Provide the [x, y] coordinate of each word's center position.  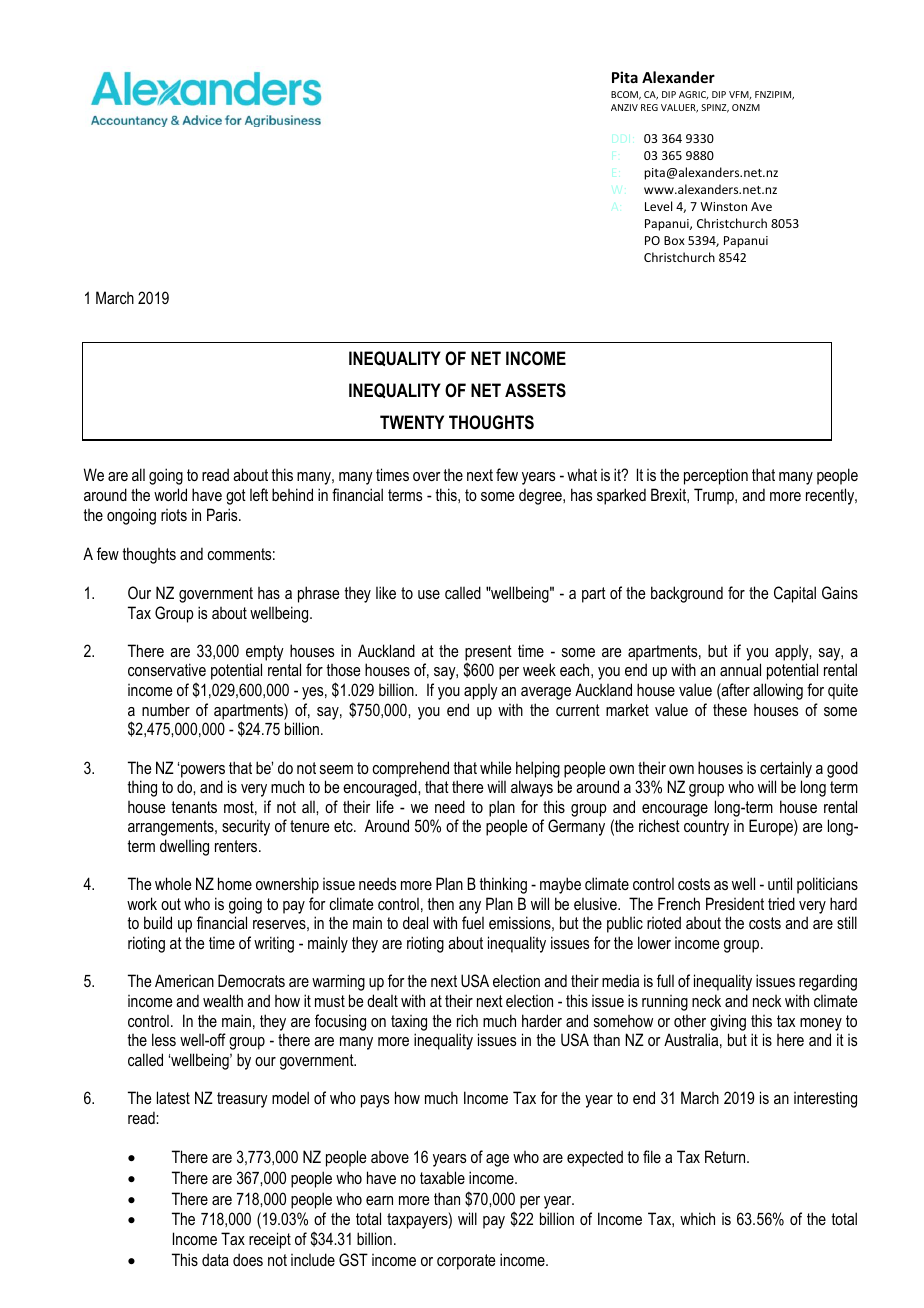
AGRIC [693, 95]
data [215, 1259]
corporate [466, 1262]
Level [658, 206]
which [697, 1218]
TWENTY [412, 422]
